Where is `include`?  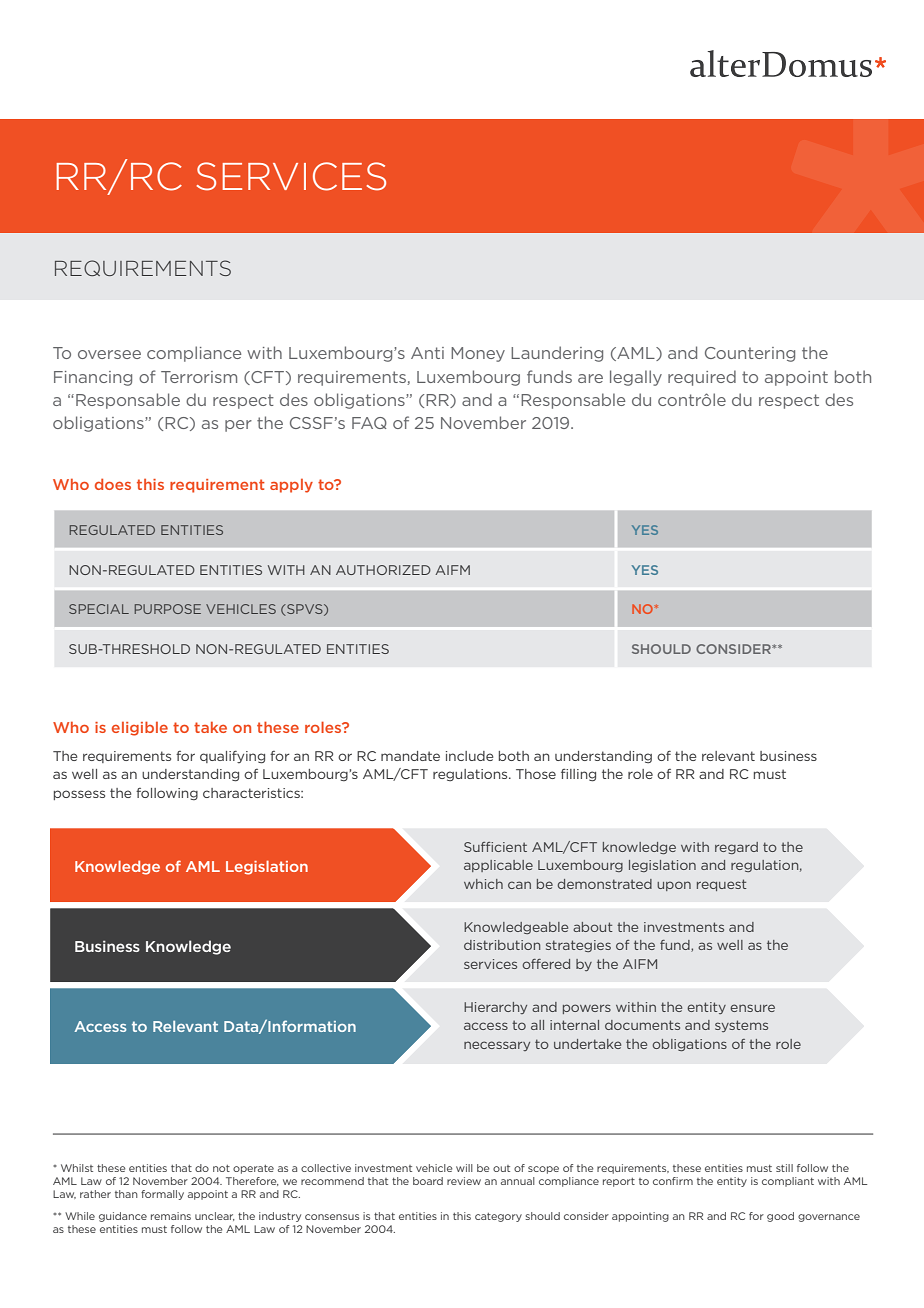 include is located at coordinates (469, 756).
